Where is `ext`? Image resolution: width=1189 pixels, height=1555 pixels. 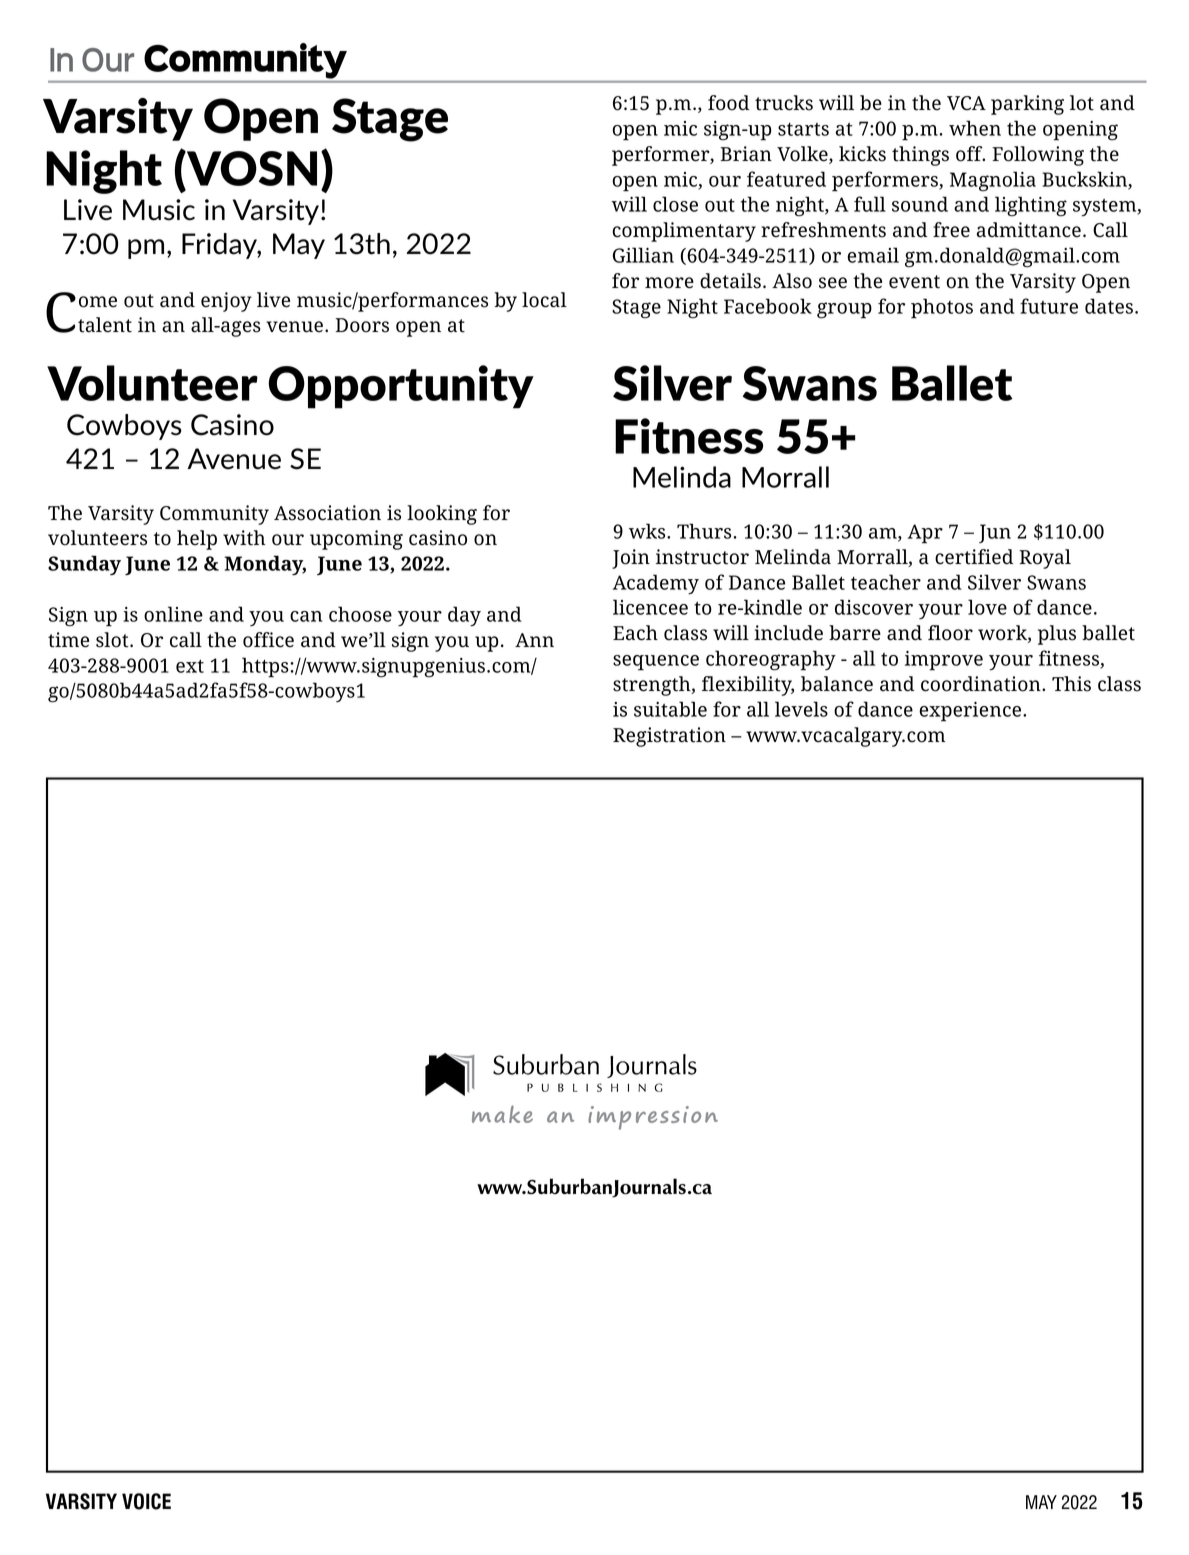 ext is located at coordinates (190, 666).
